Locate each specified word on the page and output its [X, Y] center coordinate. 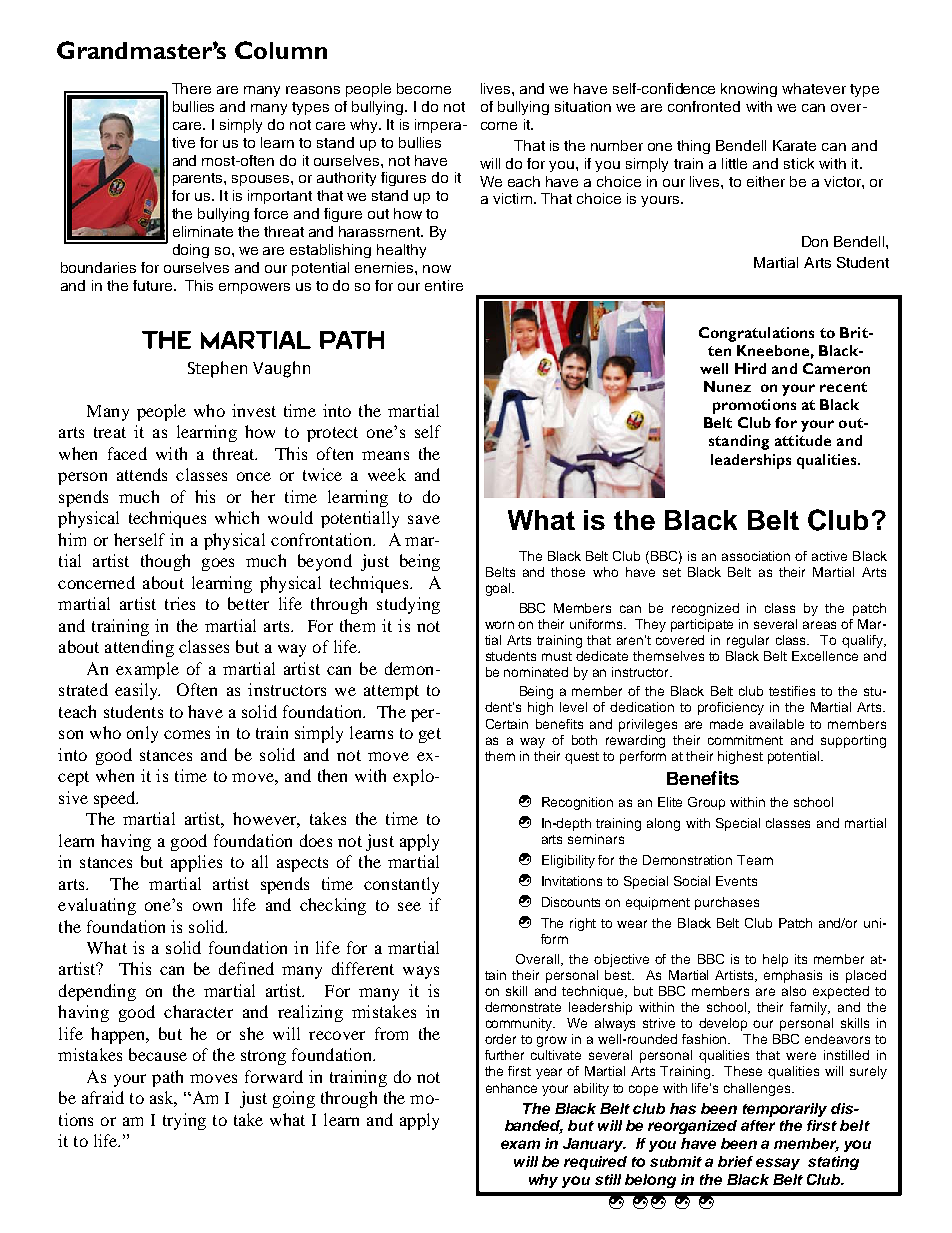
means [385, 455]
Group [706, 803]
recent [843, 387]
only [142, 734]
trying [184, 1121]
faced [127, 453]
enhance [511, 1088]
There [191, 88]
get [430, 735]
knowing [749, 90]
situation [583, 106]
